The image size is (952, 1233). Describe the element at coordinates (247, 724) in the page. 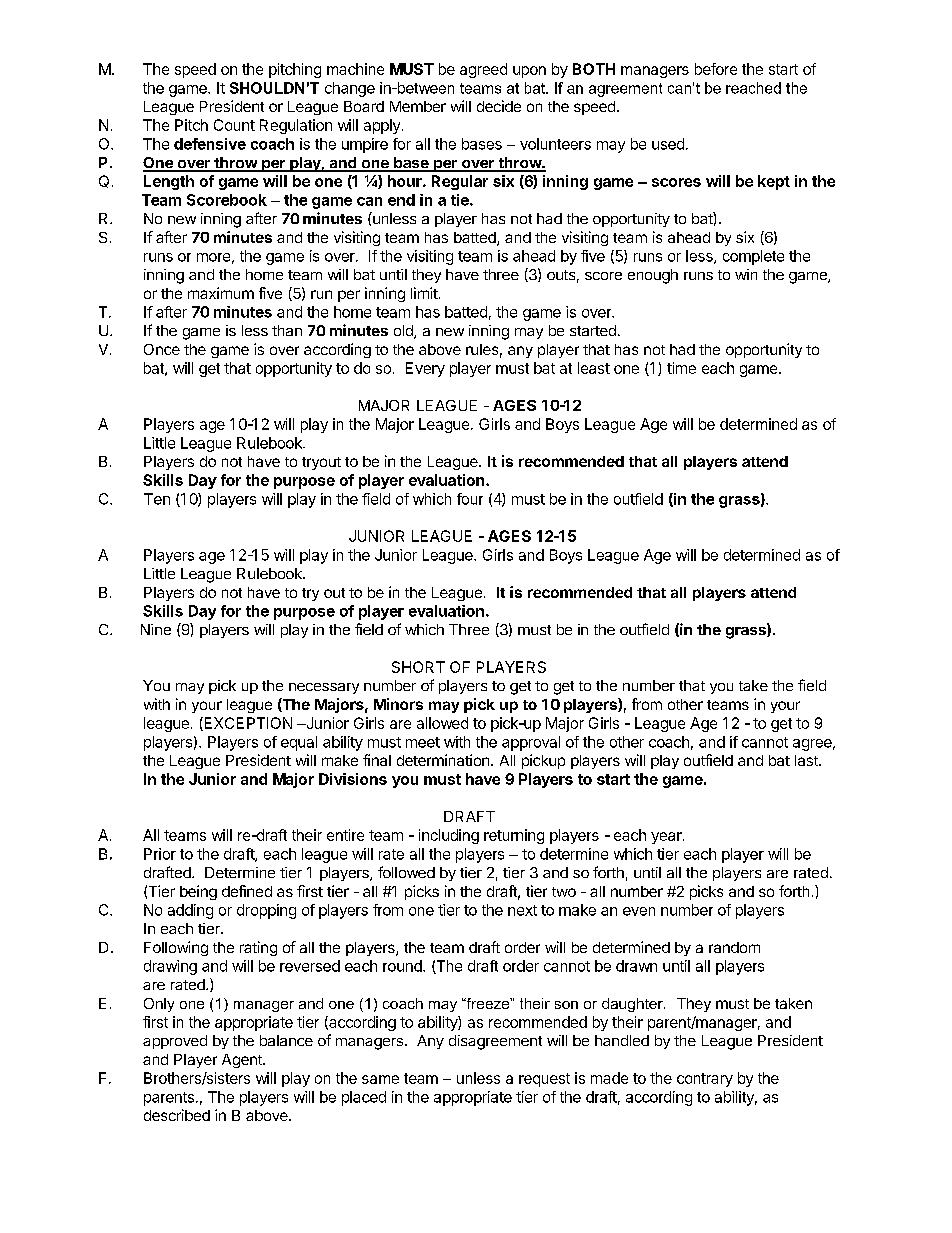

I see `EXCEPTION` at that location.
